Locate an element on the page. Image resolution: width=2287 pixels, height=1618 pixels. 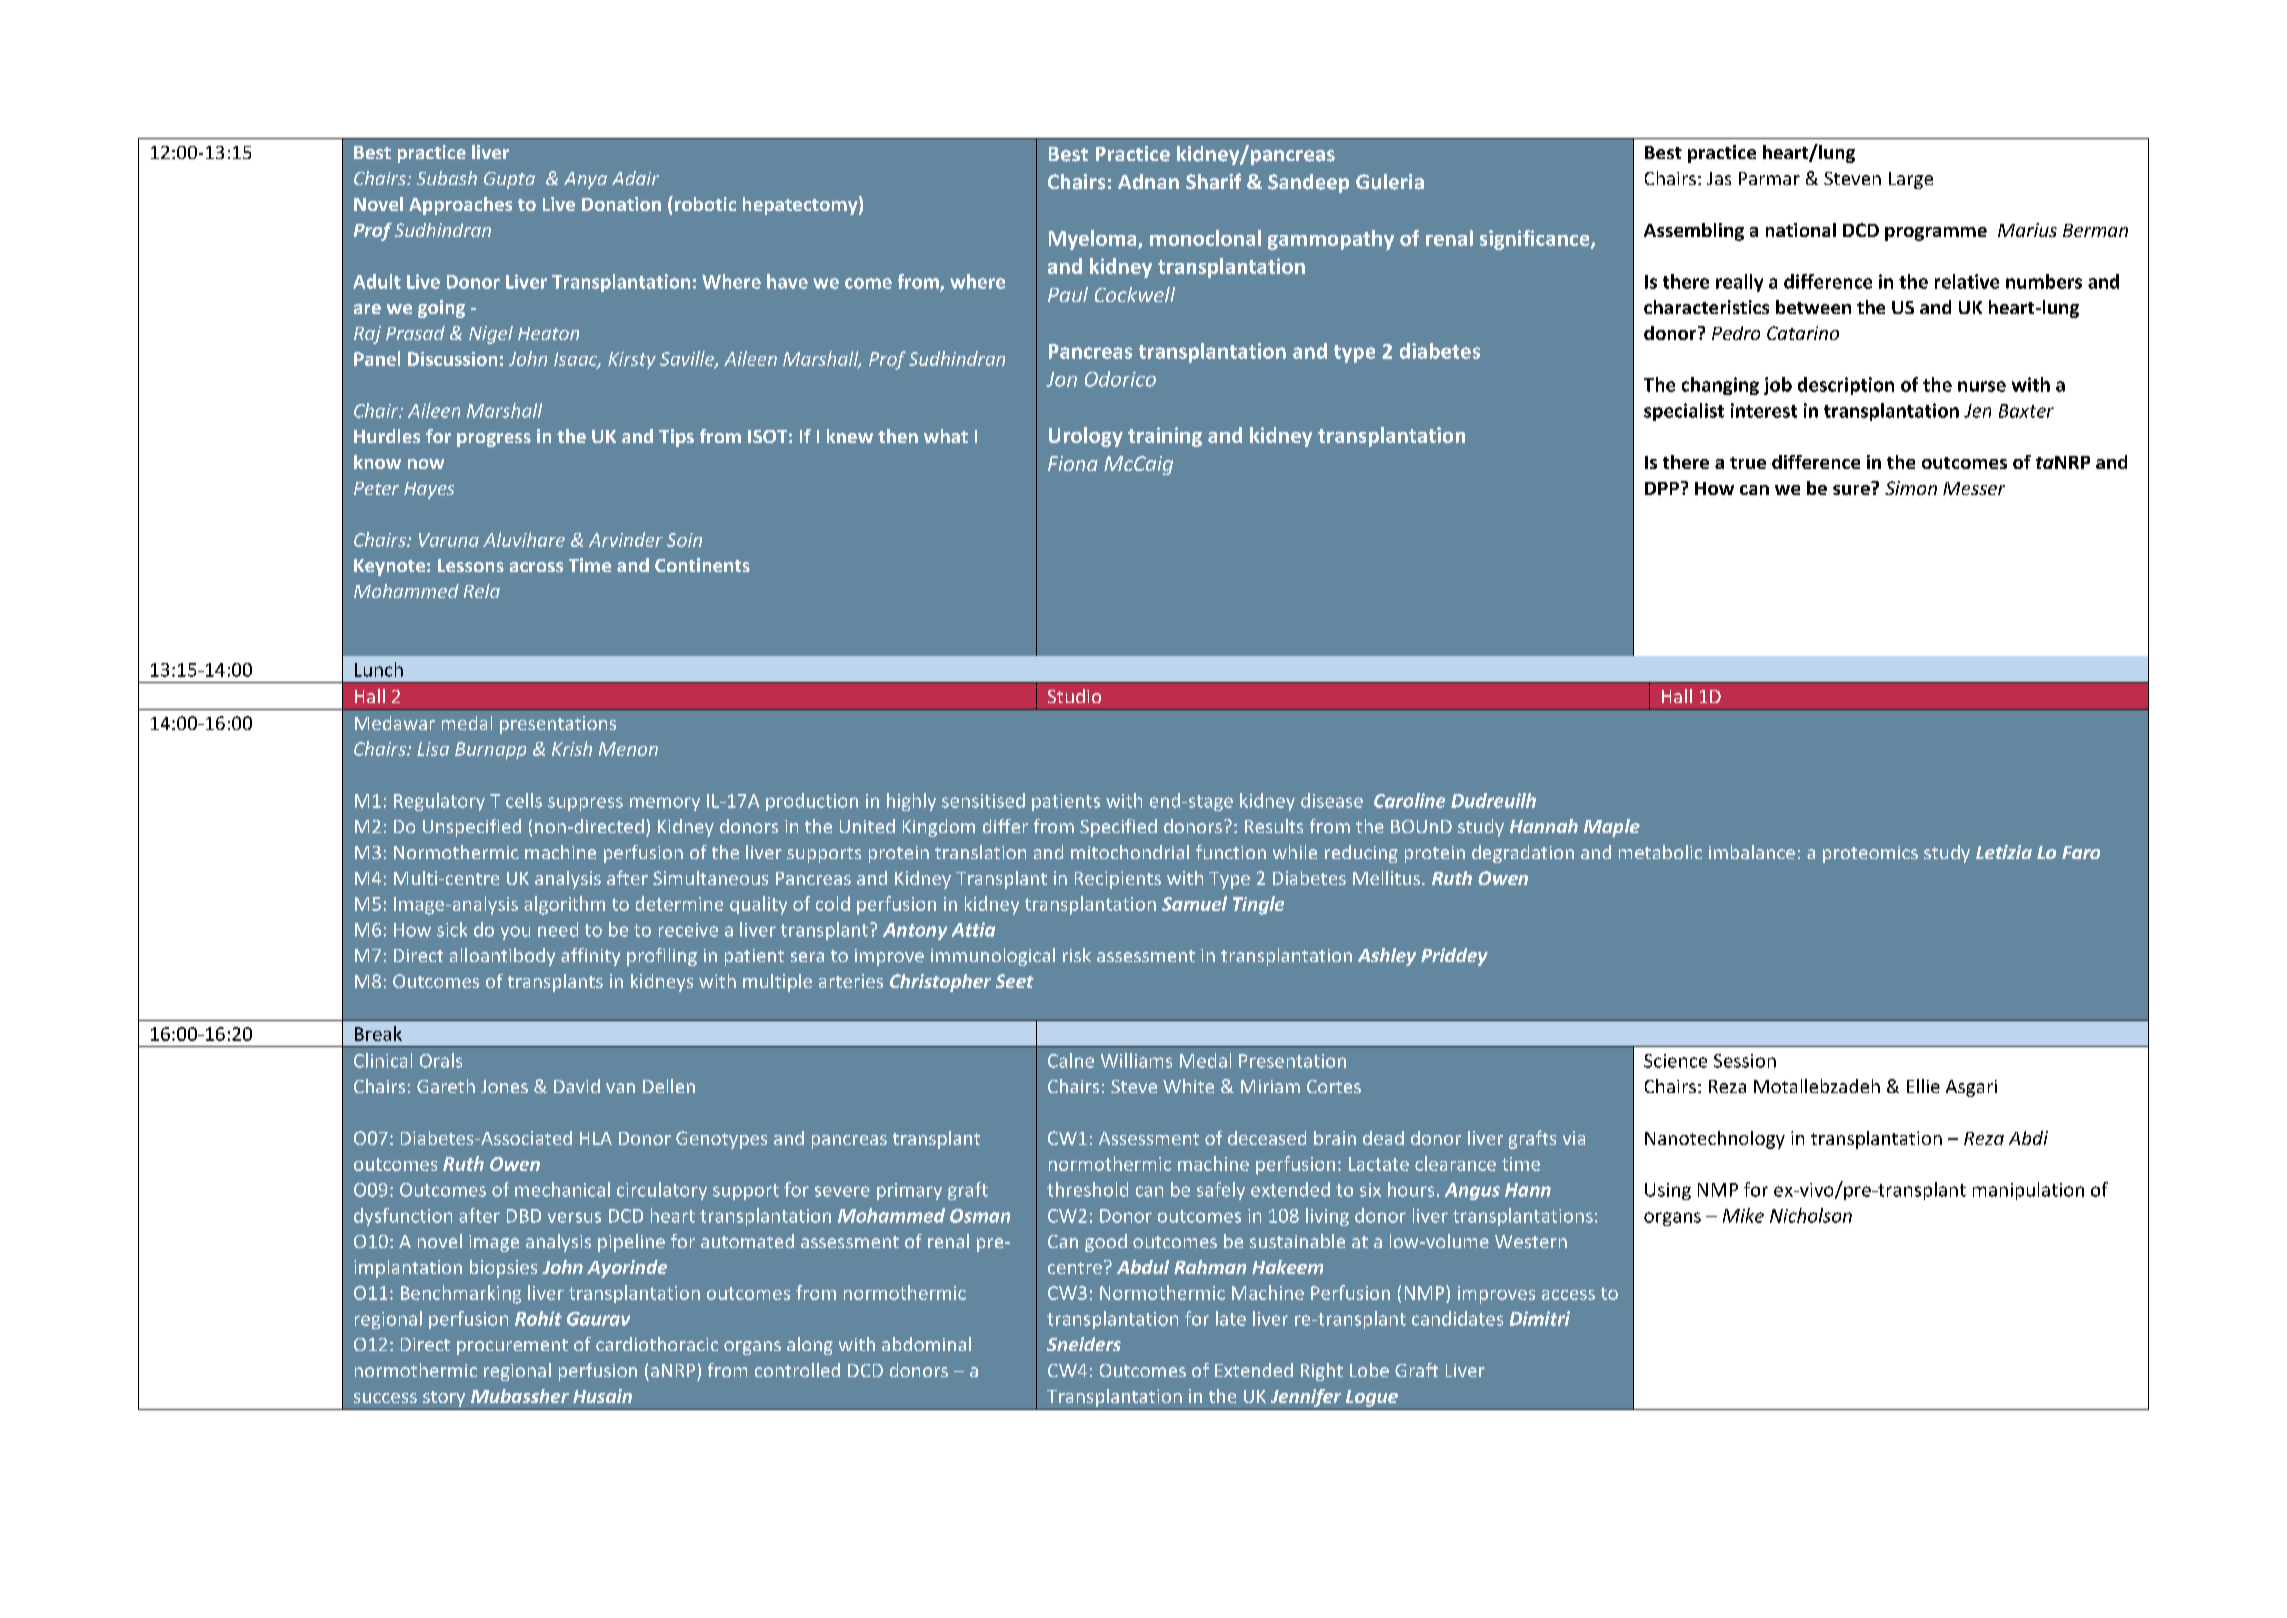
Miriam is located at coordinates (1270, 1086).
